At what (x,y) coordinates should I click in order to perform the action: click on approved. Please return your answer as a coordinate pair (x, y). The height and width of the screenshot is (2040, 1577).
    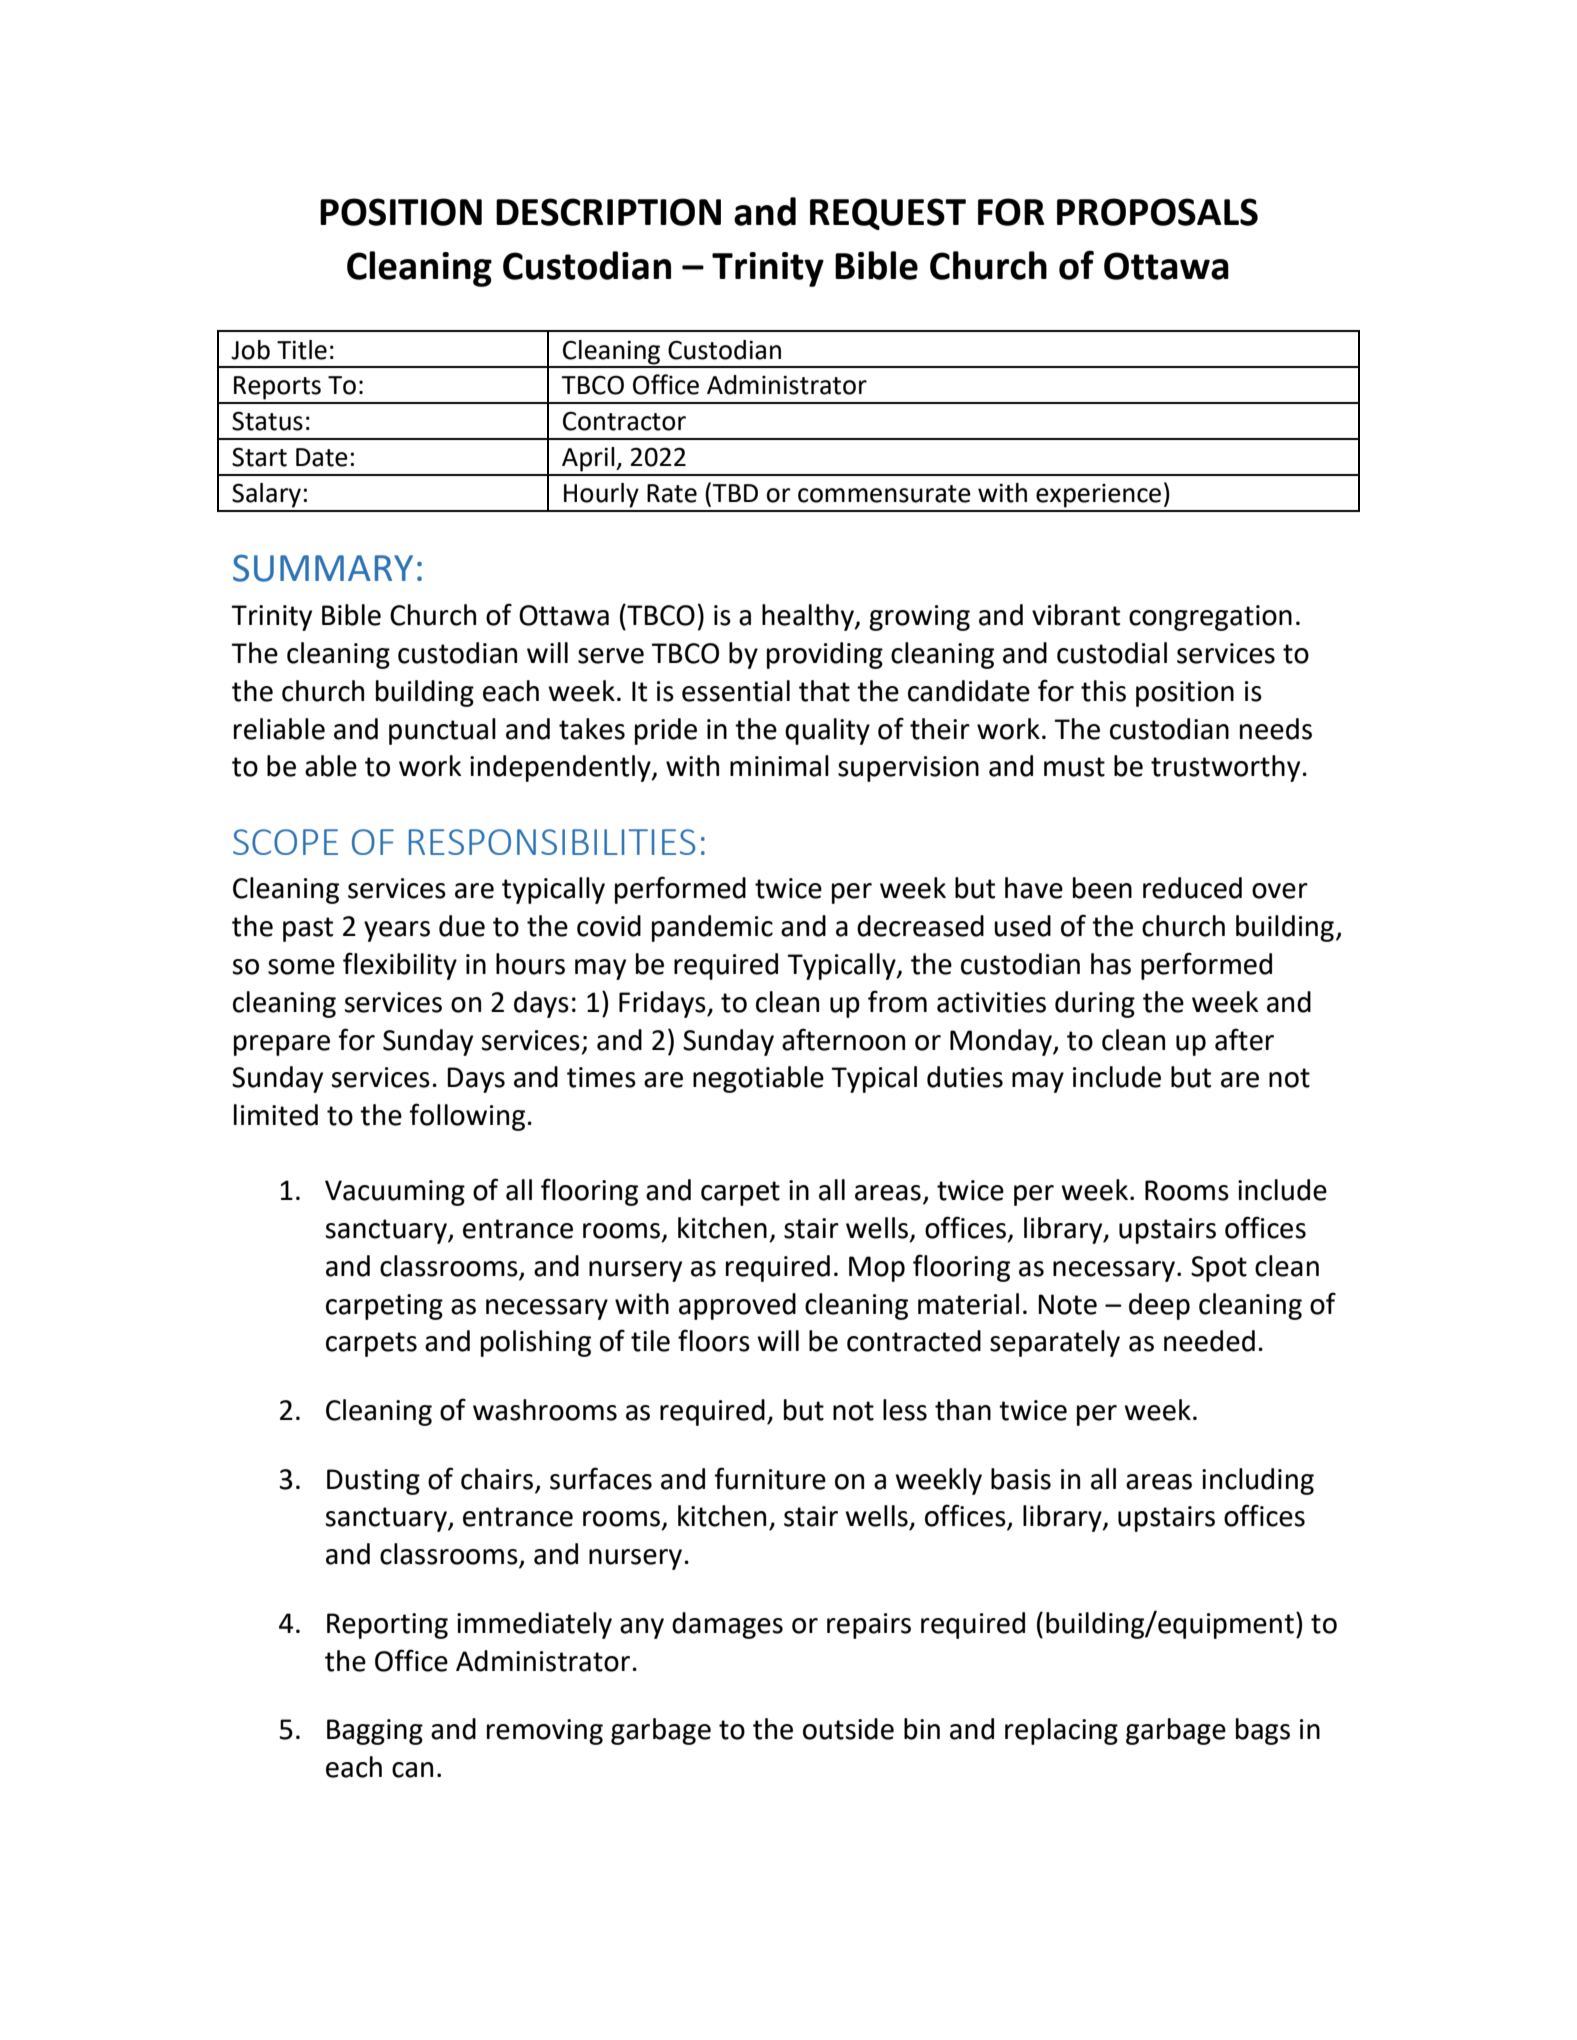
    Looking at the image, I should click on (737, 1306).
